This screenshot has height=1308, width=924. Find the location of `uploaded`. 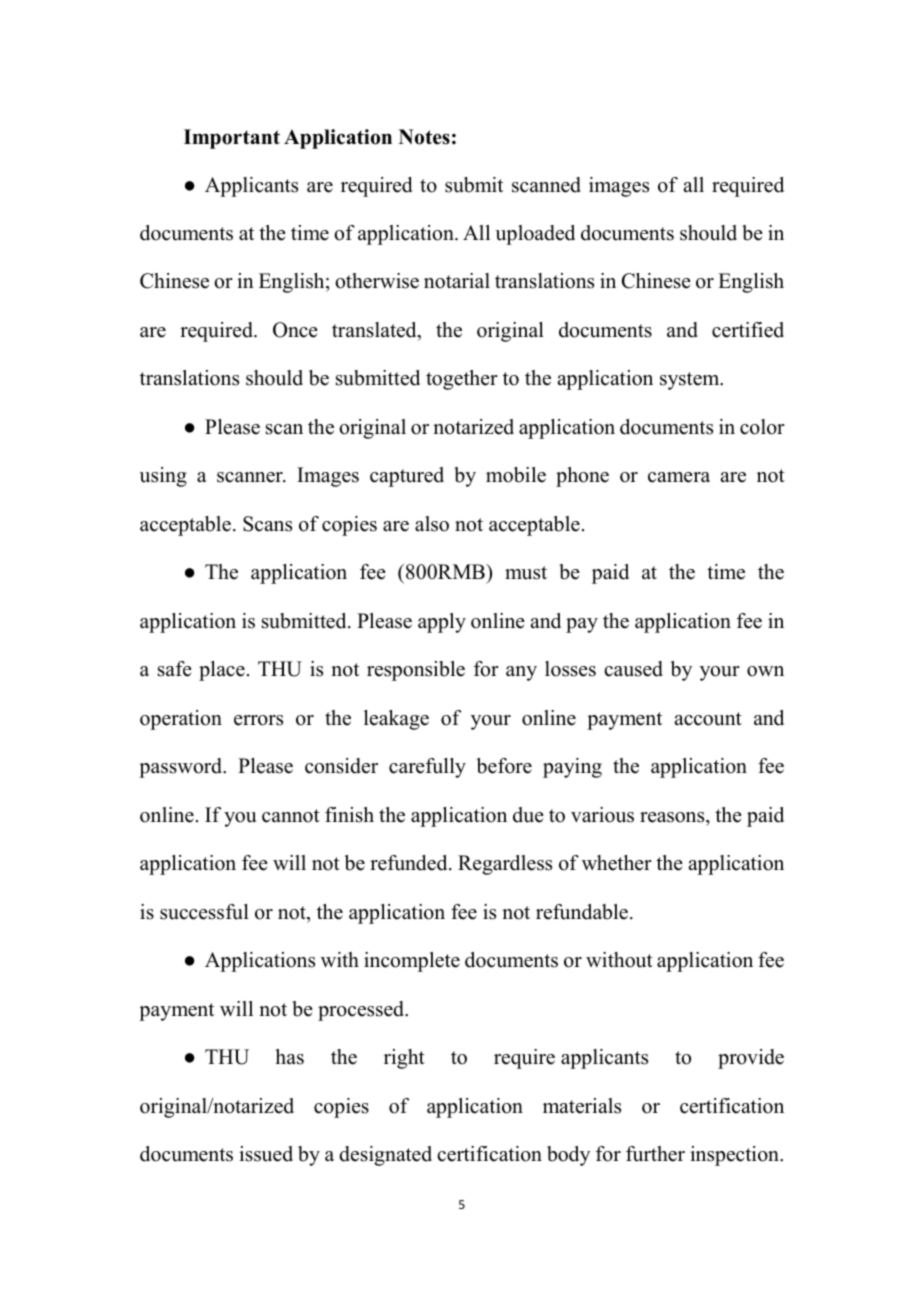

uploaded is located at coordinates (535, 235).
